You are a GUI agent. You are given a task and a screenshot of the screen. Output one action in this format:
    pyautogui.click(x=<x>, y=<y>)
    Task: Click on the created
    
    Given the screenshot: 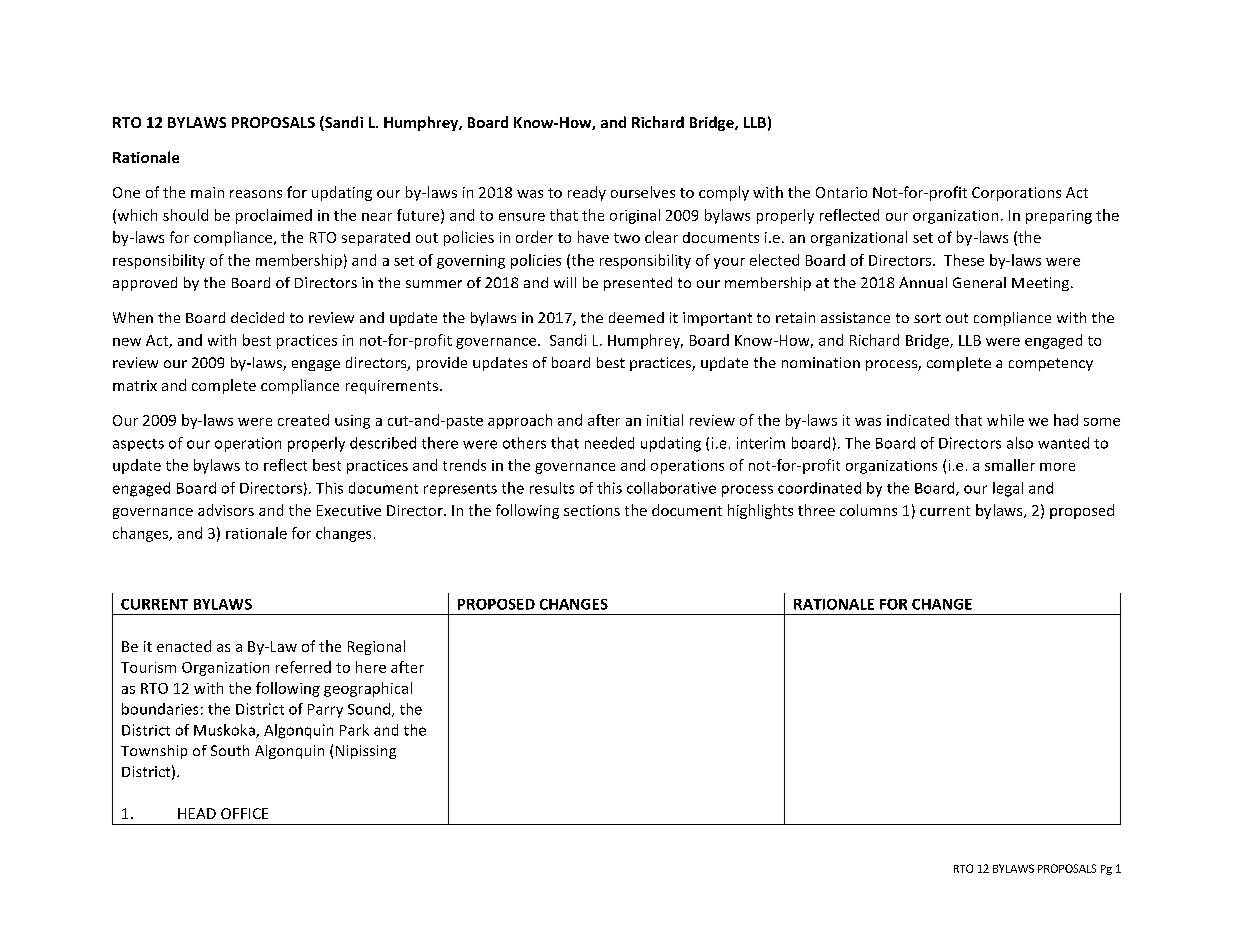 What is the action you would take?
    pyautogui.click(x=303, y=420)
